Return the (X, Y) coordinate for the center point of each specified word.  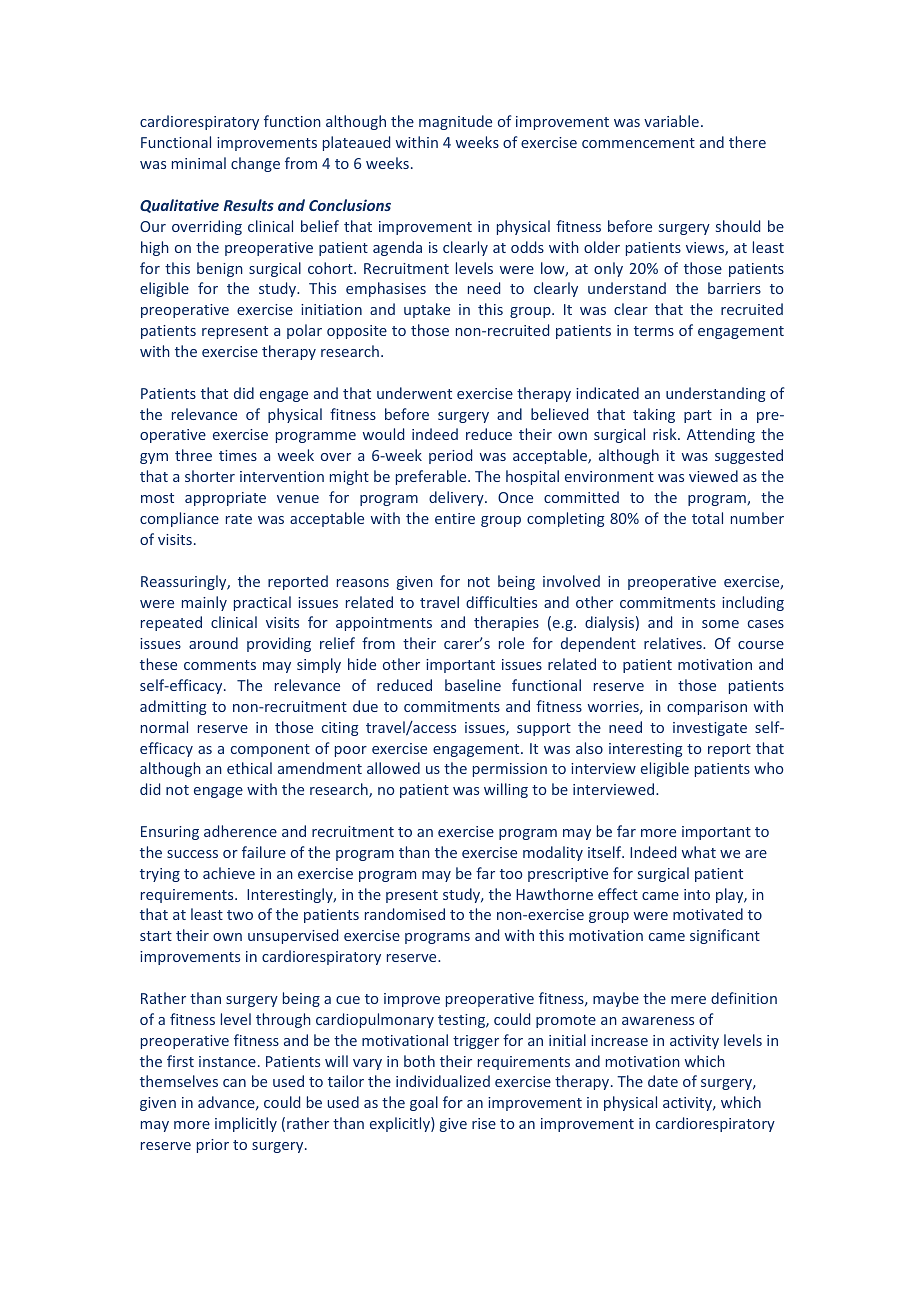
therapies (506, 623)
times (238, 455)
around (213, 643)
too (511, 874)
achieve (229, 873)
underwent (414, 393)
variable (671, 121)
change (255, 164)
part (698, 416)
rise (484, 1123)
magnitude (455, 122)
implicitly (246, 1124)
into (697, 894)
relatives (674, 643)
